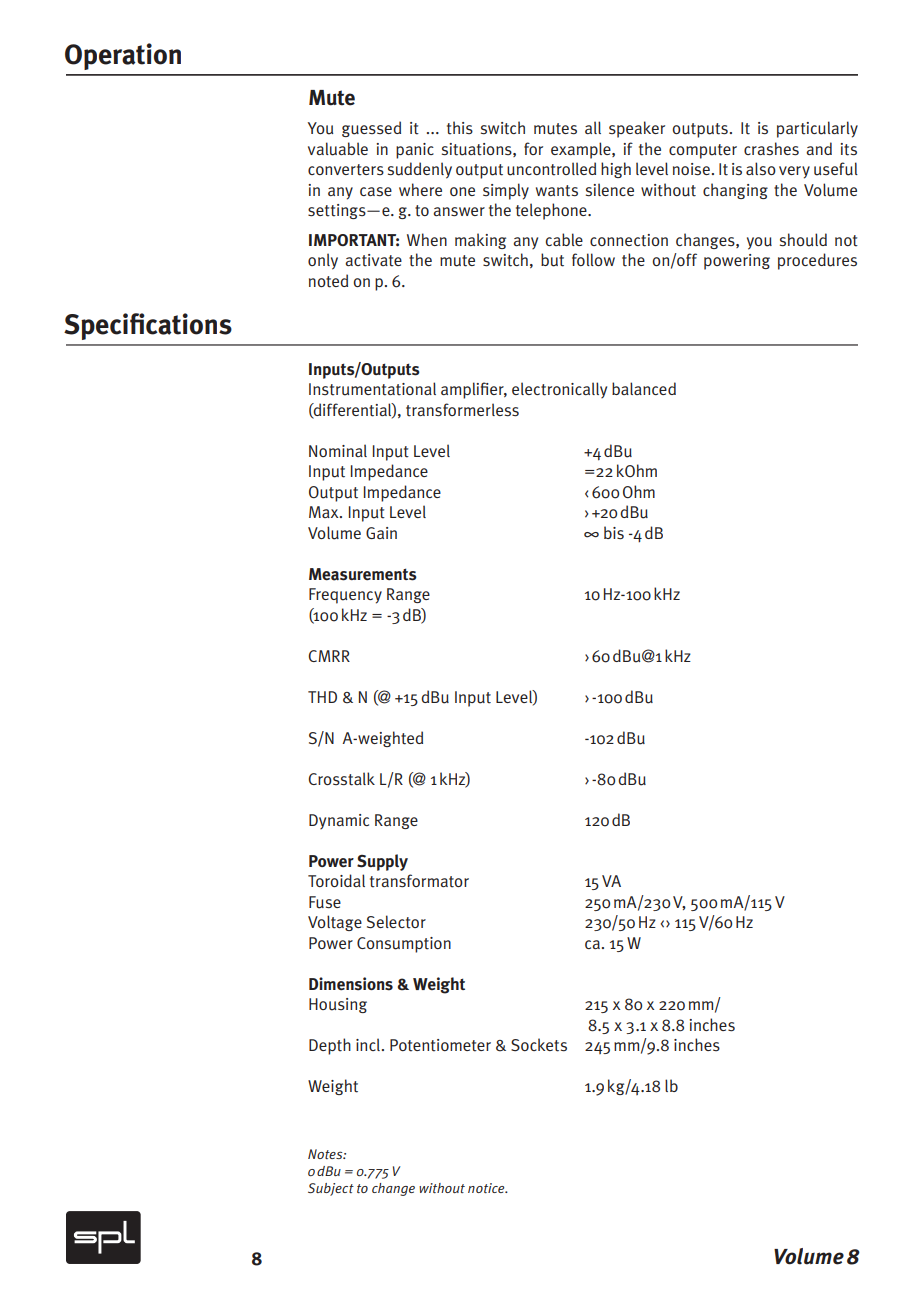  Describe the element at coordinates (363, 574) in the screenshot. I see `Measurements` at that location.
